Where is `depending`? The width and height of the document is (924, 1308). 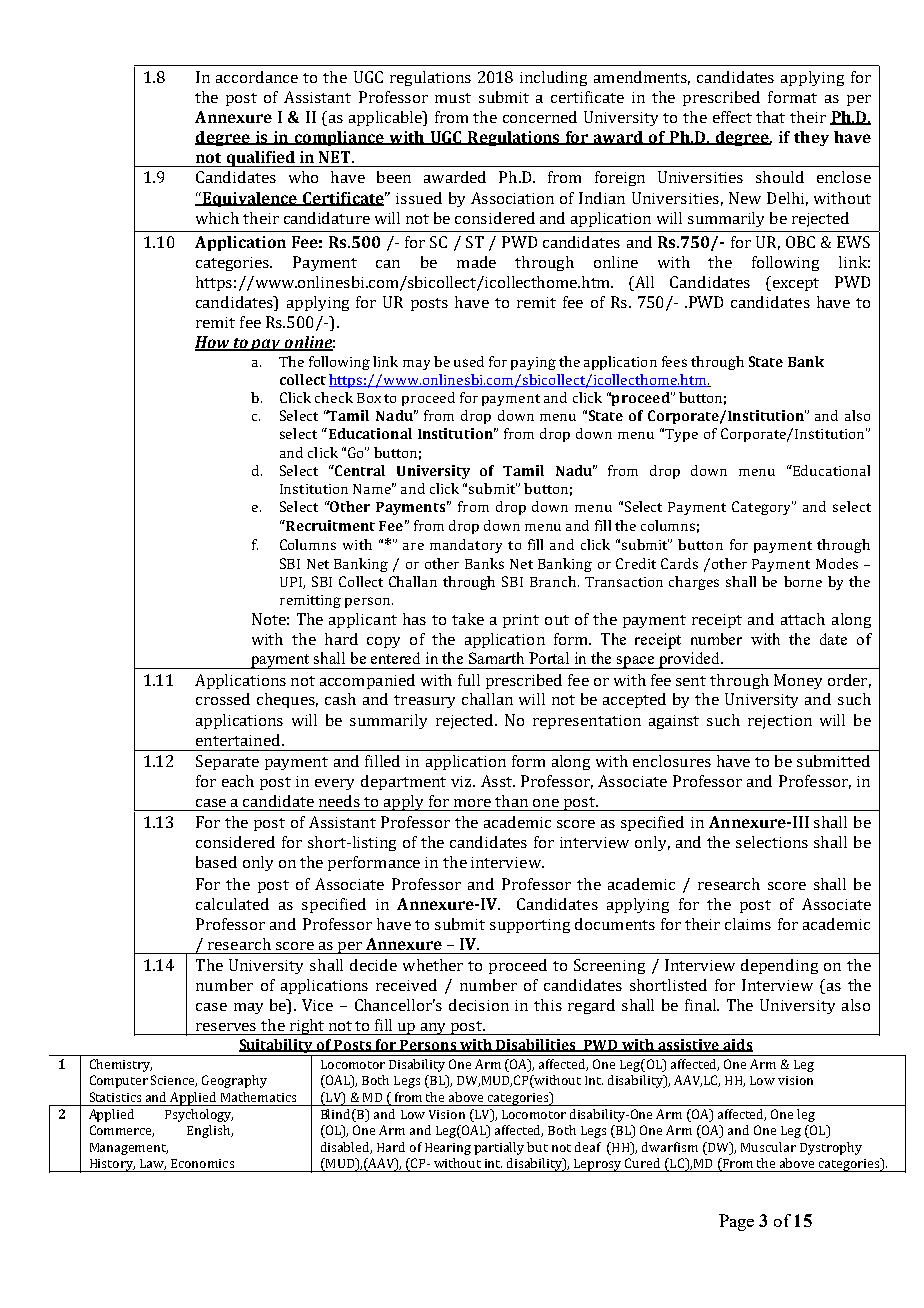 depending is located at coordinates (779, 966).
